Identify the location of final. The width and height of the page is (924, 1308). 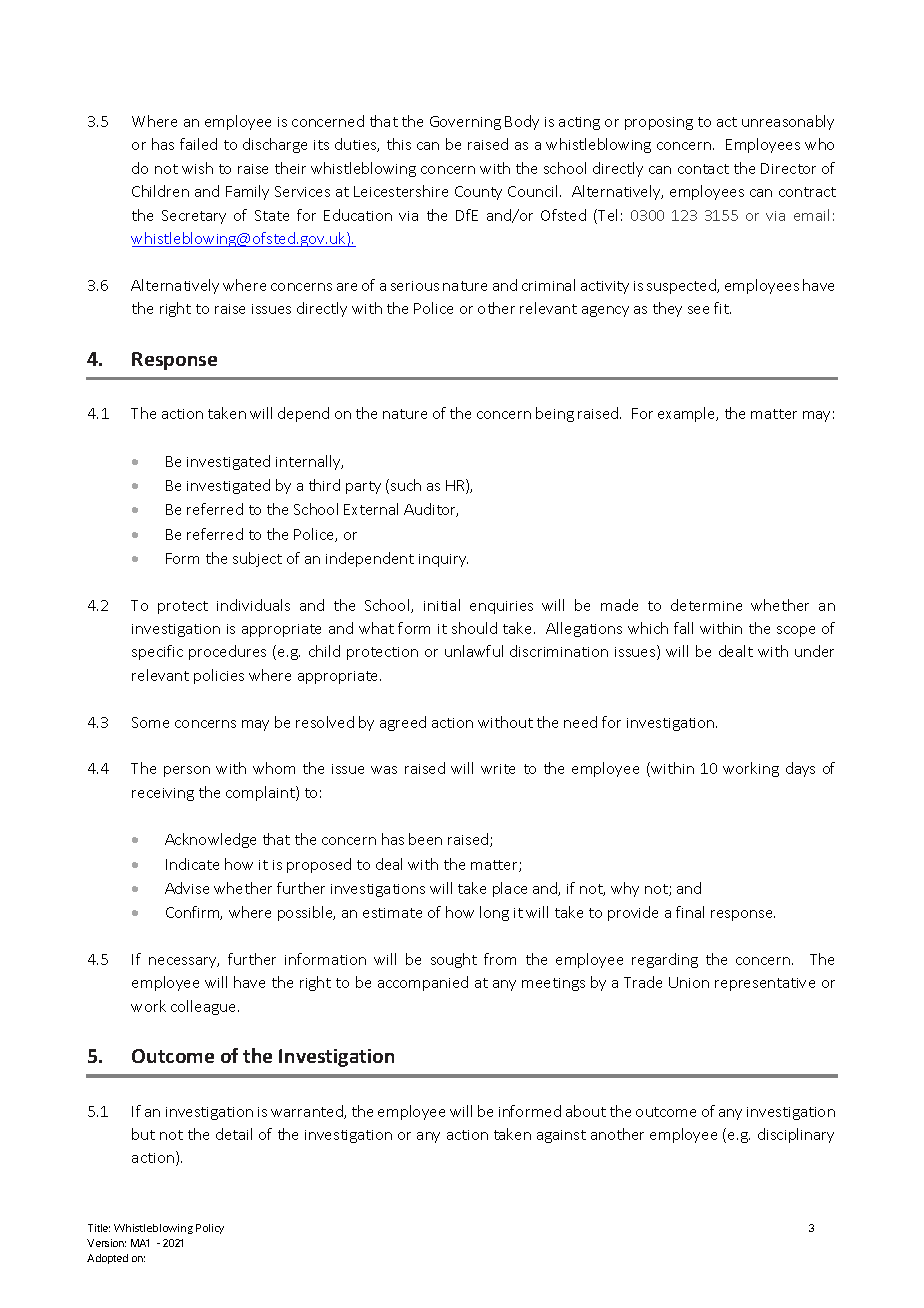
(690, 912).
